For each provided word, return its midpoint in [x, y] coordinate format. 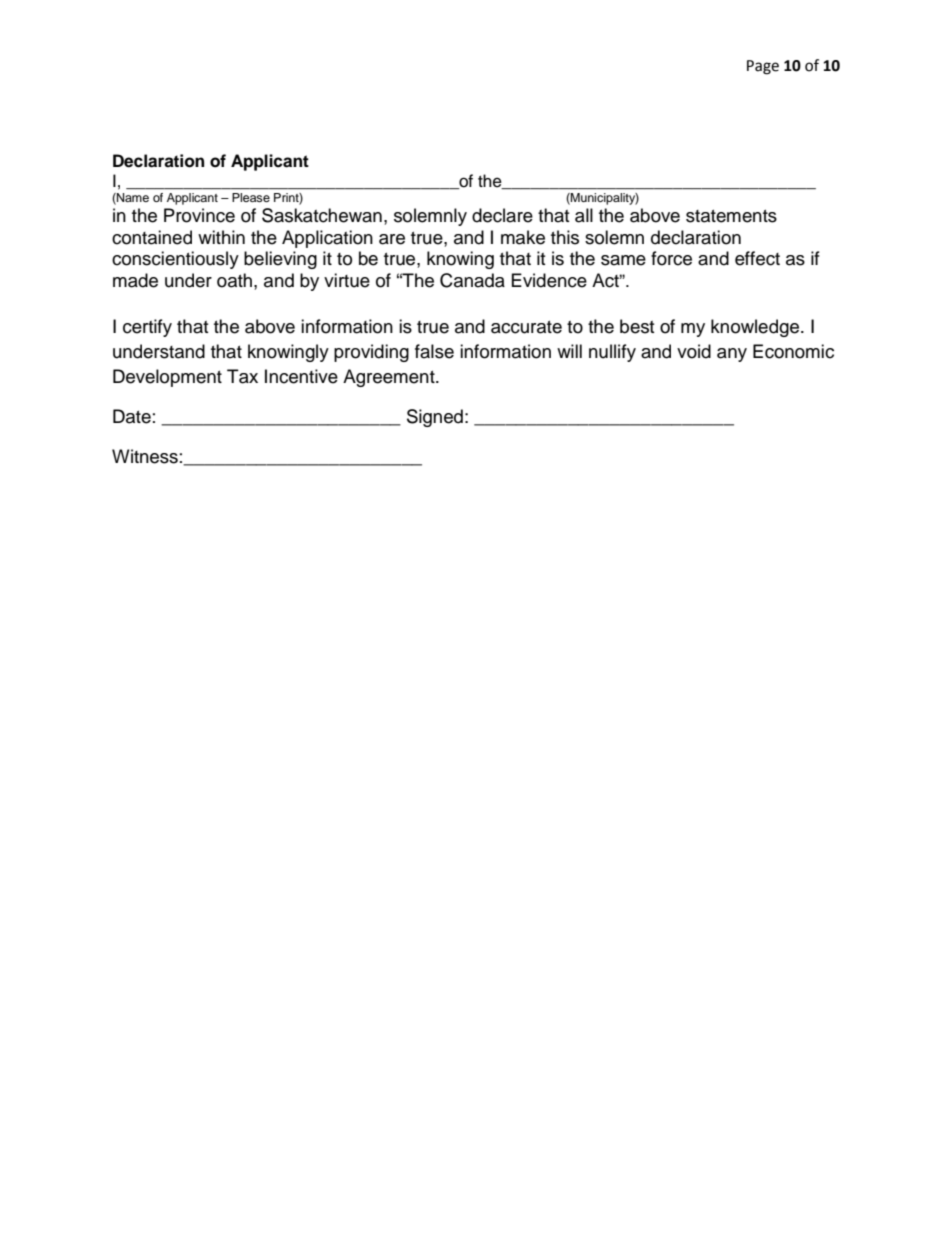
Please [251, 197]
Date [132, 416]
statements [731, 216]
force [671, 258]
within [221, 237]
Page [763, 67]
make [523, 237]
